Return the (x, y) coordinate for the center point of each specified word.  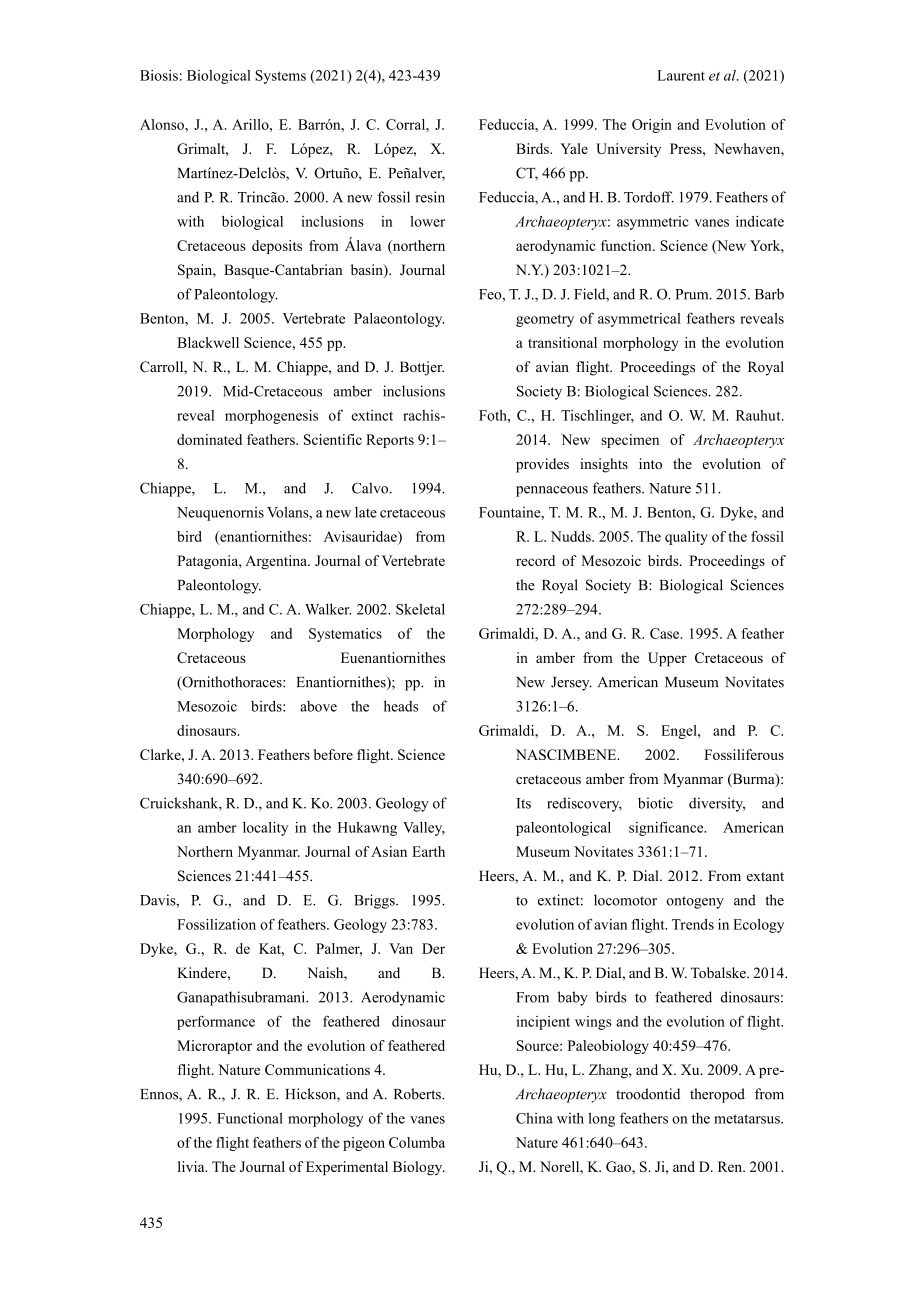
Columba (417, 1142)
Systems (280, 77)
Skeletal (420, 609)
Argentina (277, 562)
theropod (717, 1095)
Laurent (681, 75)
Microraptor (214, 1047)
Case (666, 633)
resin (430, 197)
